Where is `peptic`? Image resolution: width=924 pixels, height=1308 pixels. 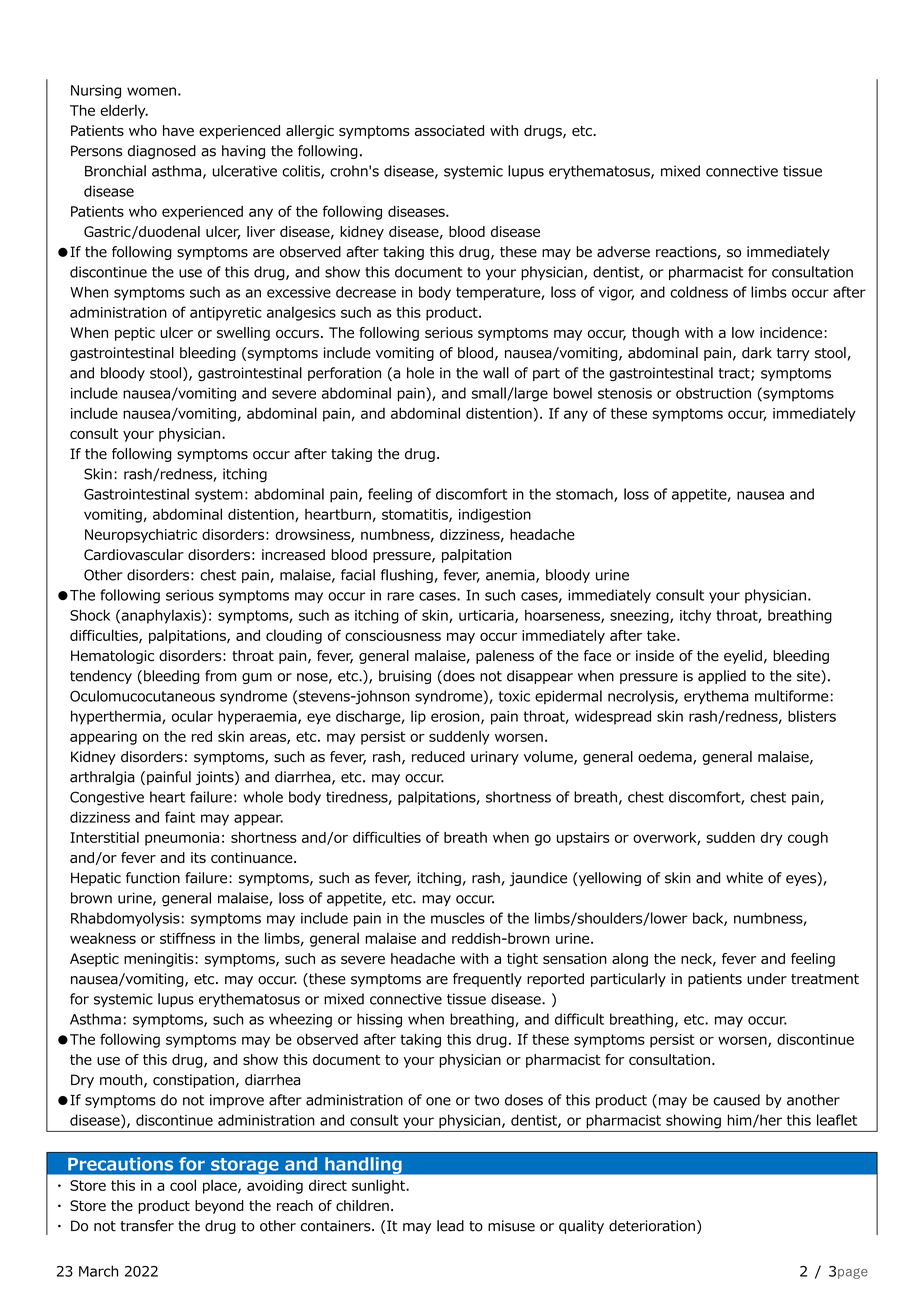 peptic is located at coordinates (135, 334).
